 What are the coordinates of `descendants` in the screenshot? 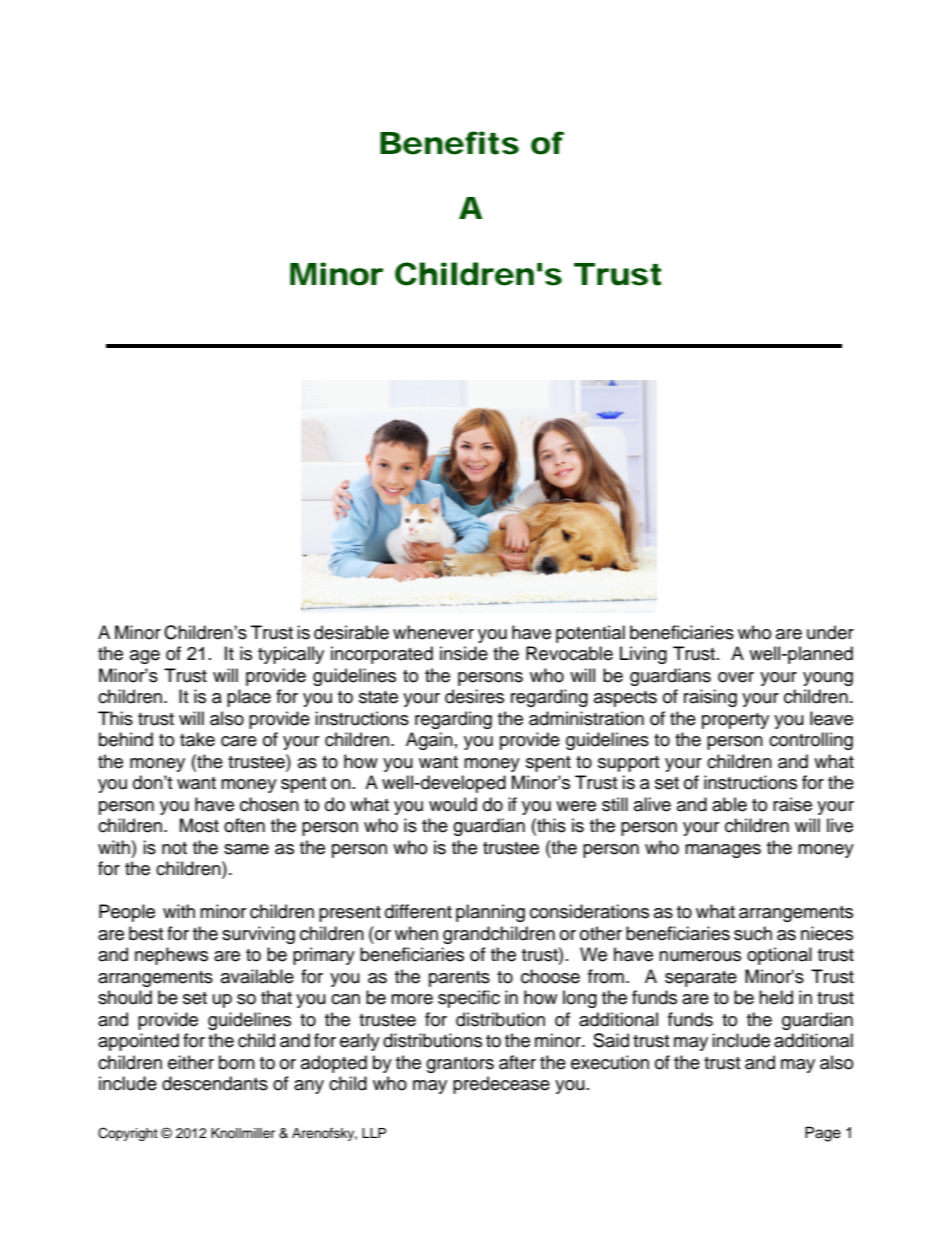 It's located at (215, 1083).
